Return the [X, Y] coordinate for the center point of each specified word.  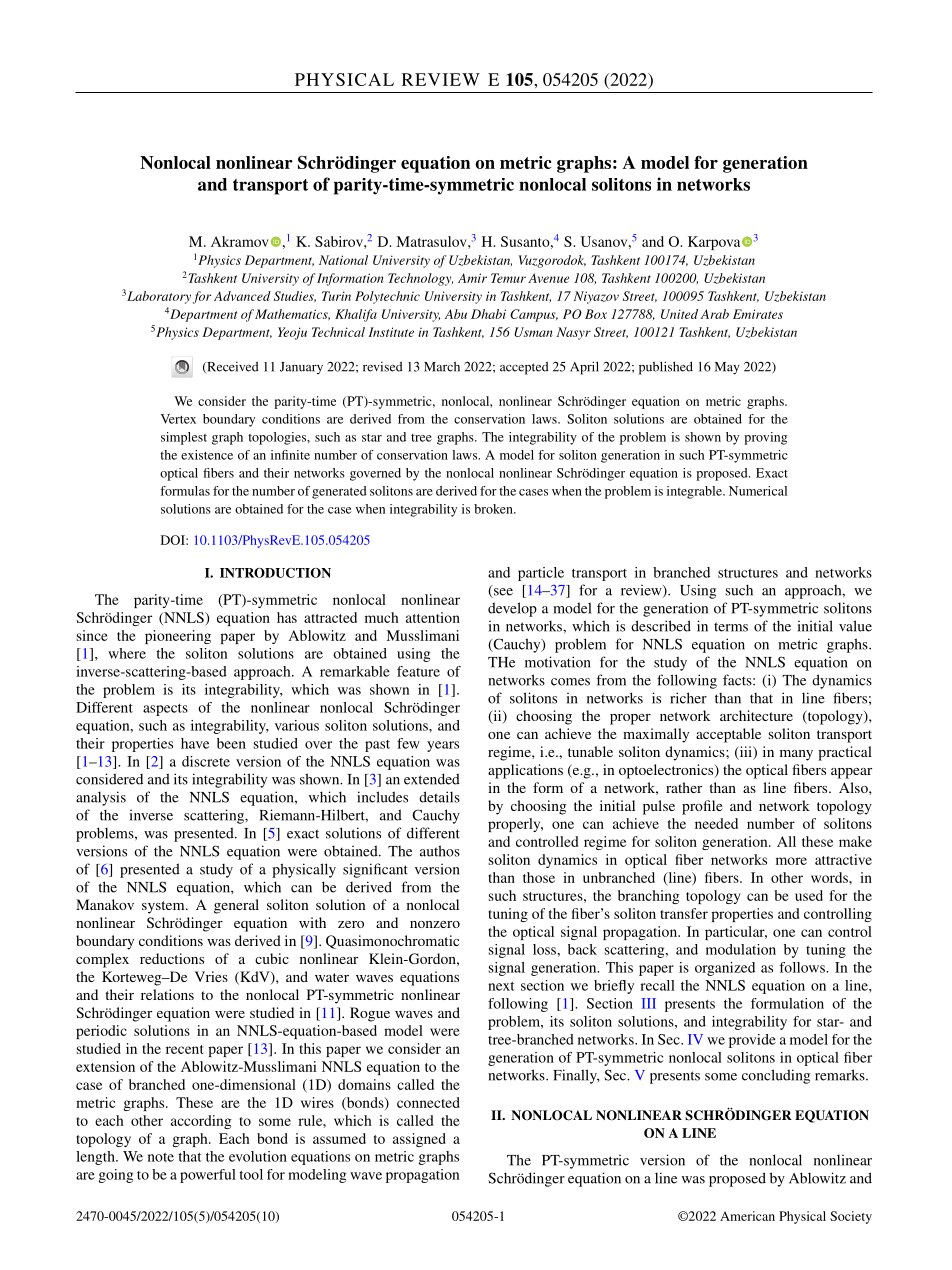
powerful [208, 1176]
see [502, 593]
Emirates [758, 314]
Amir [472, 278]
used [809, 895]
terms [731, 627]
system [164, 907]
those [539, 877]
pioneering [178, 637]
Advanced [242, 296]
